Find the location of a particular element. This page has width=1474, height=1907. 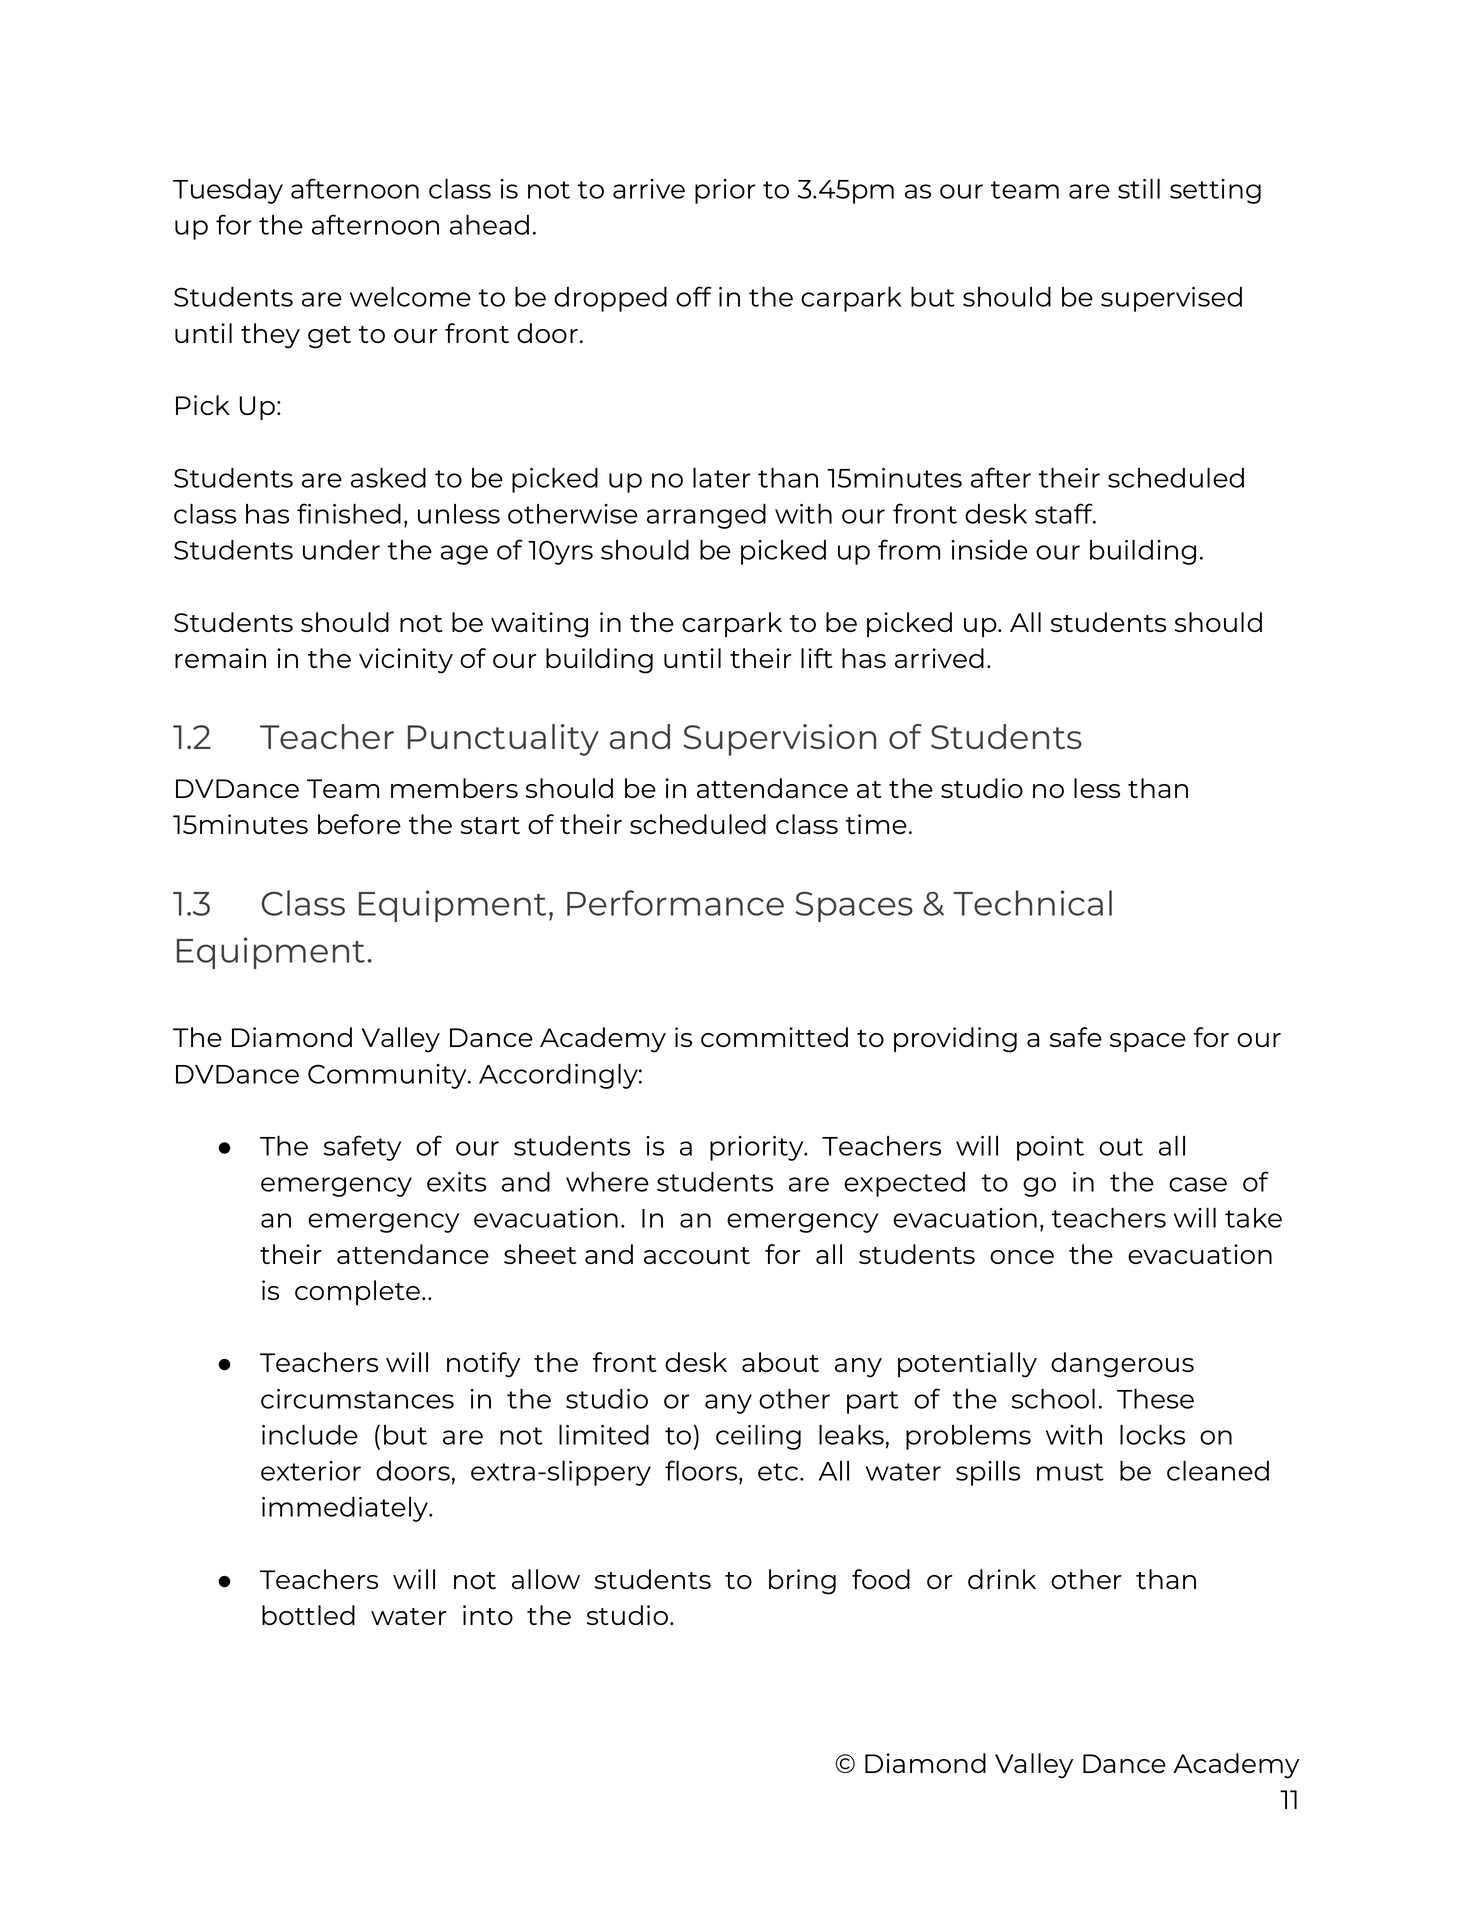

bring is located at coordinates (802, 1582).
